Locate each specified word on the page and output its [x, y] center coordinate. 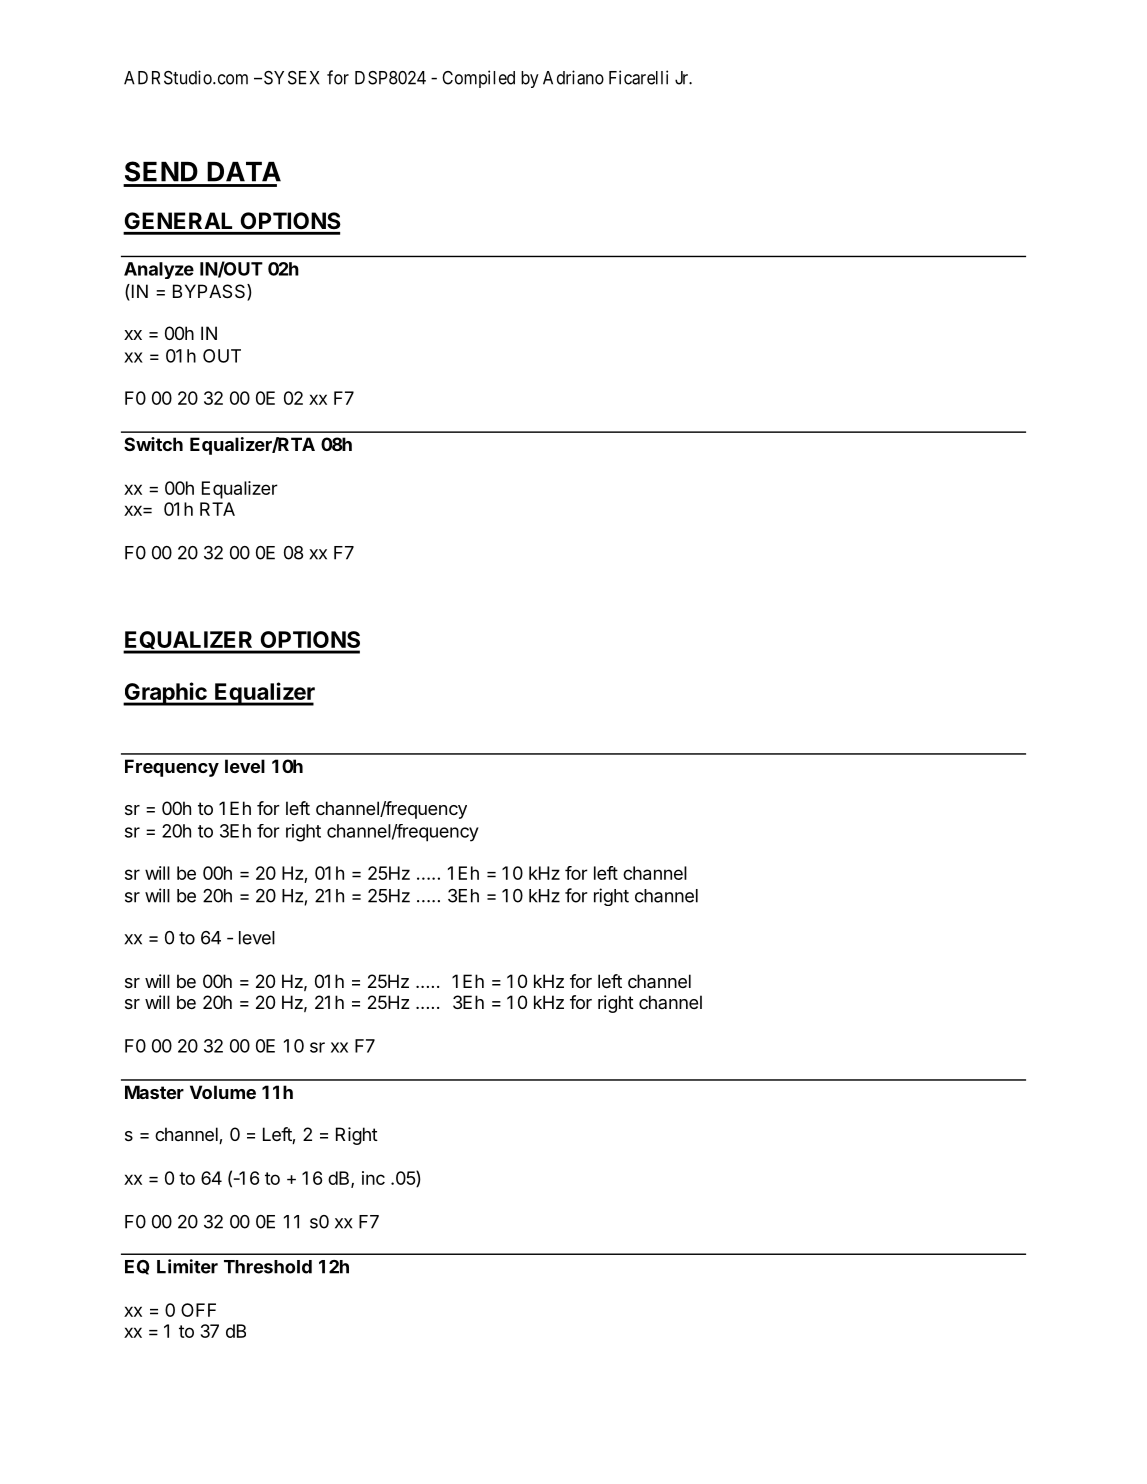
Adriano [573, 77]
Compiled [478, 79]
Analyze [159, 270]
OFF [198, 1310]
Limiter [187, 1266]
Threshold [268, 1267]
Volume [223, 1092]
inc [373, 1178]
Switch [153, 444]
